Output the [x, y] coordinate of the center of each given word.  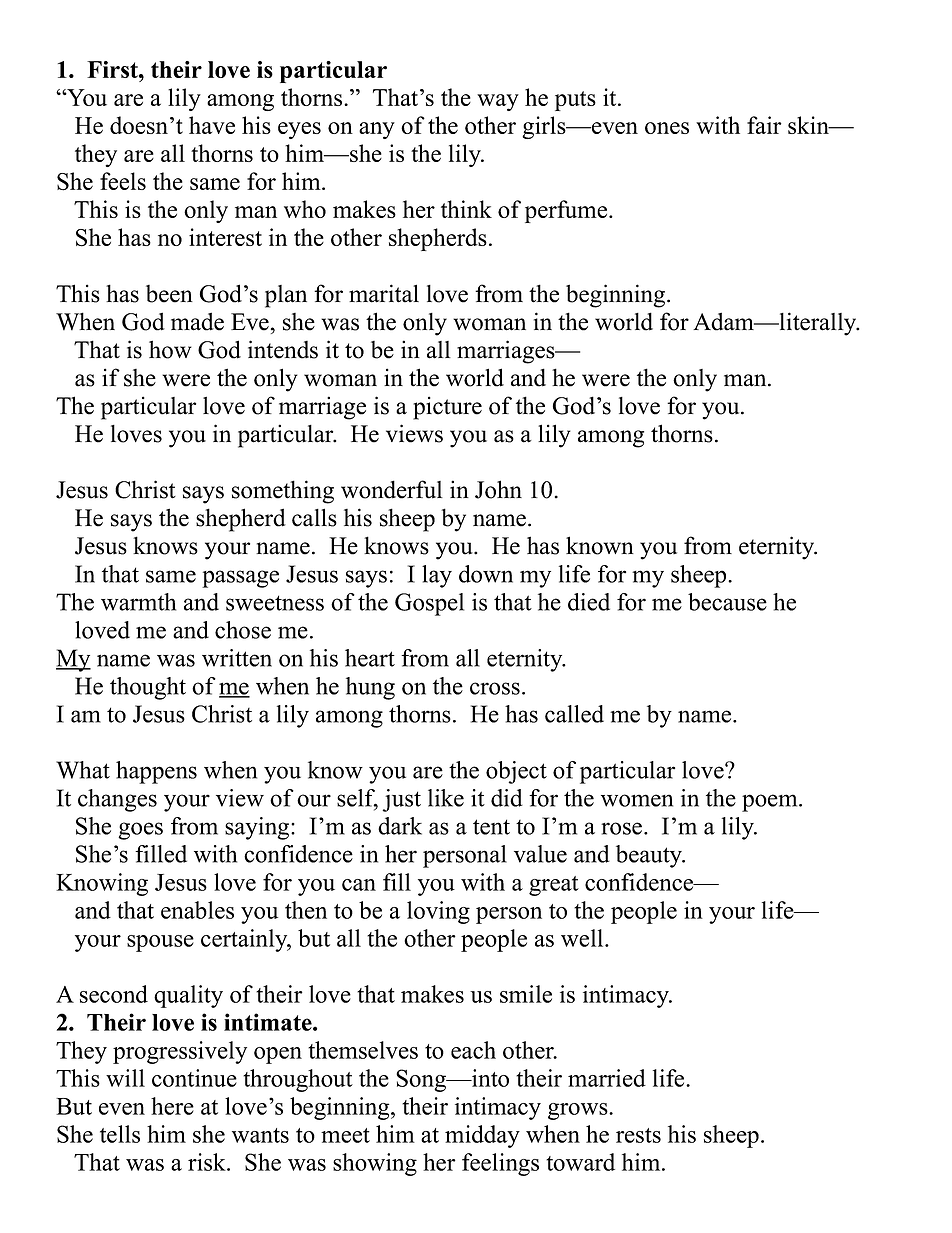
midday [482, 1136]
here [172, 1106]
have [212, 125]
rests [638, 1135]
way [498, 102]
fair [764, 125]
